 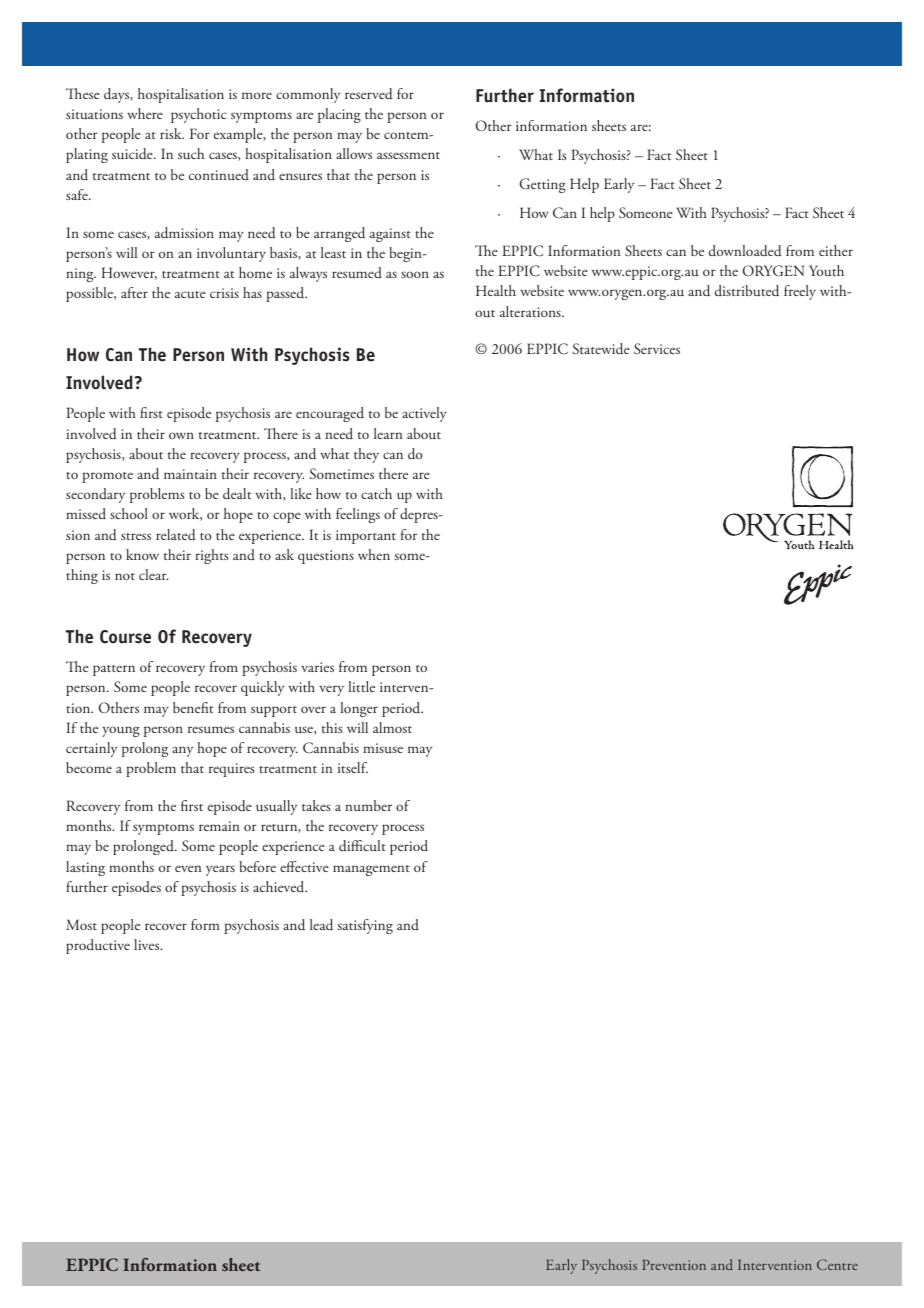 What do you see at coordinates (376, 493) in the document?
I see `catch` at bounding box center [376, 493].
